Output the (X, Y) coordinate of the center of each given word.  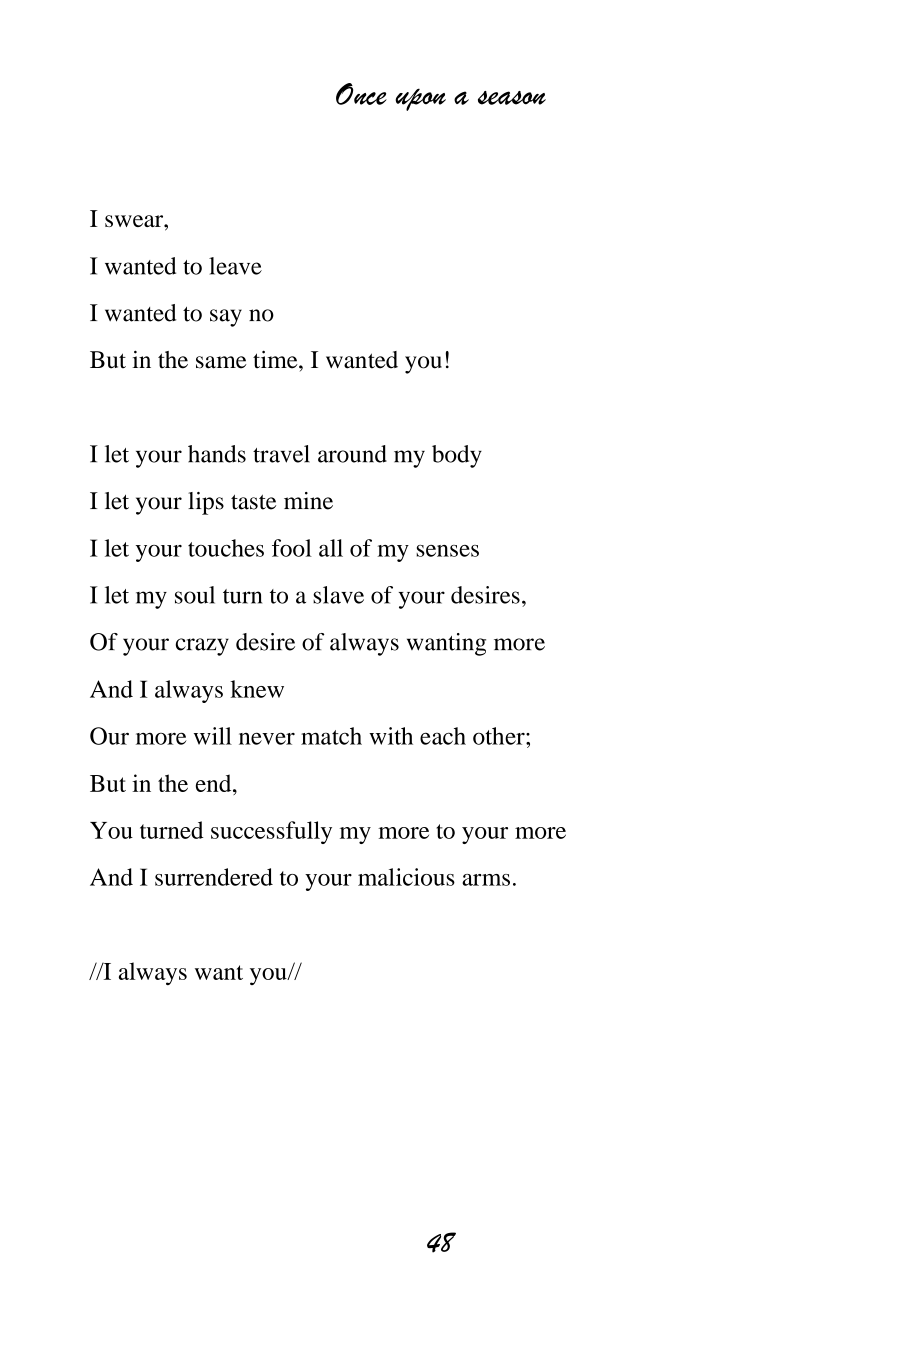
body (457, 456)
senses (447, 551)
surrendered (214, 877)
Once (361, 94)
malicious (406, 877)
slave (338, 595)
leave (235, 266)
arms (486, 880)
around (352, 454)
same (221, 362)
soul (195, 595)
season (512, 98)
